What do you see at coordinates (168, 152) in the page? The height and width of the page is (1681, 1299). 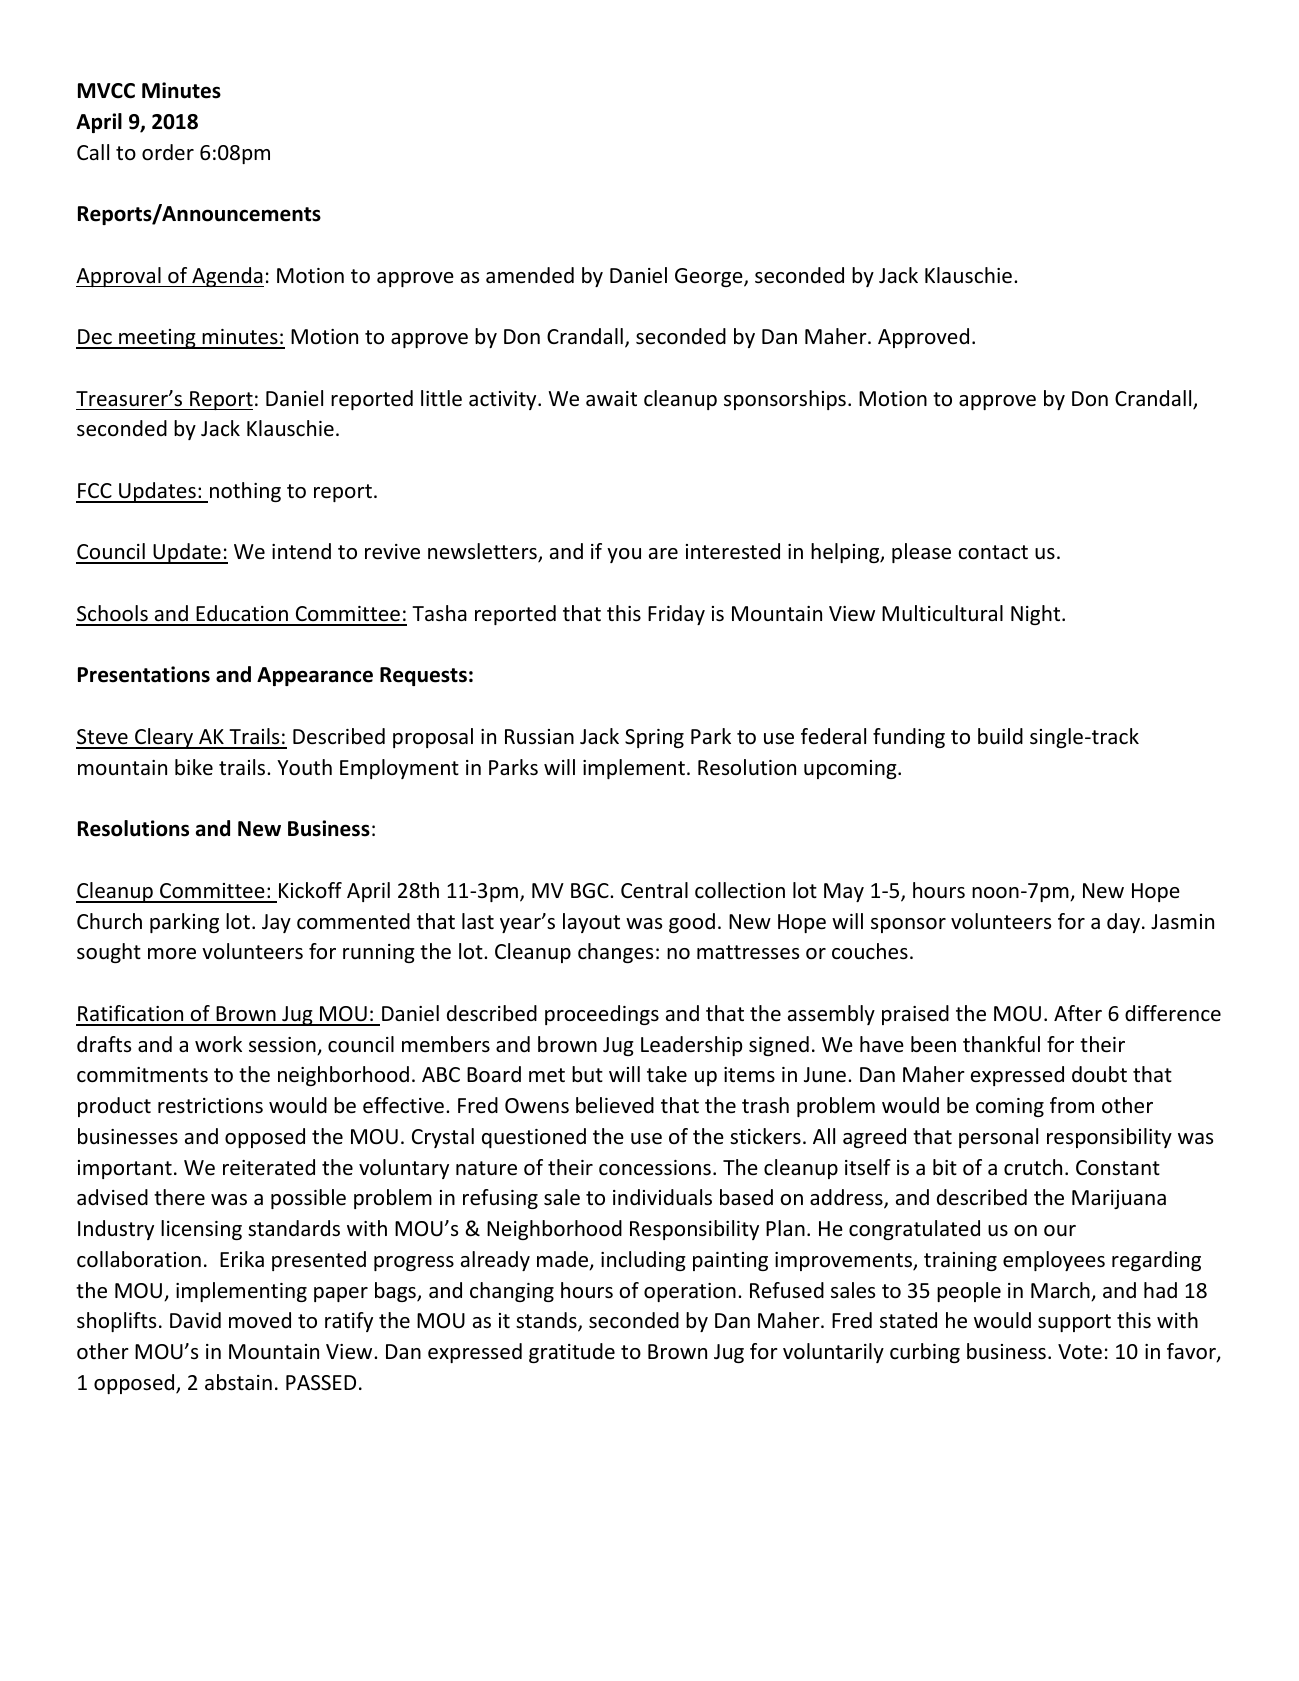 I see `order` at bounding box center [168, 152].
